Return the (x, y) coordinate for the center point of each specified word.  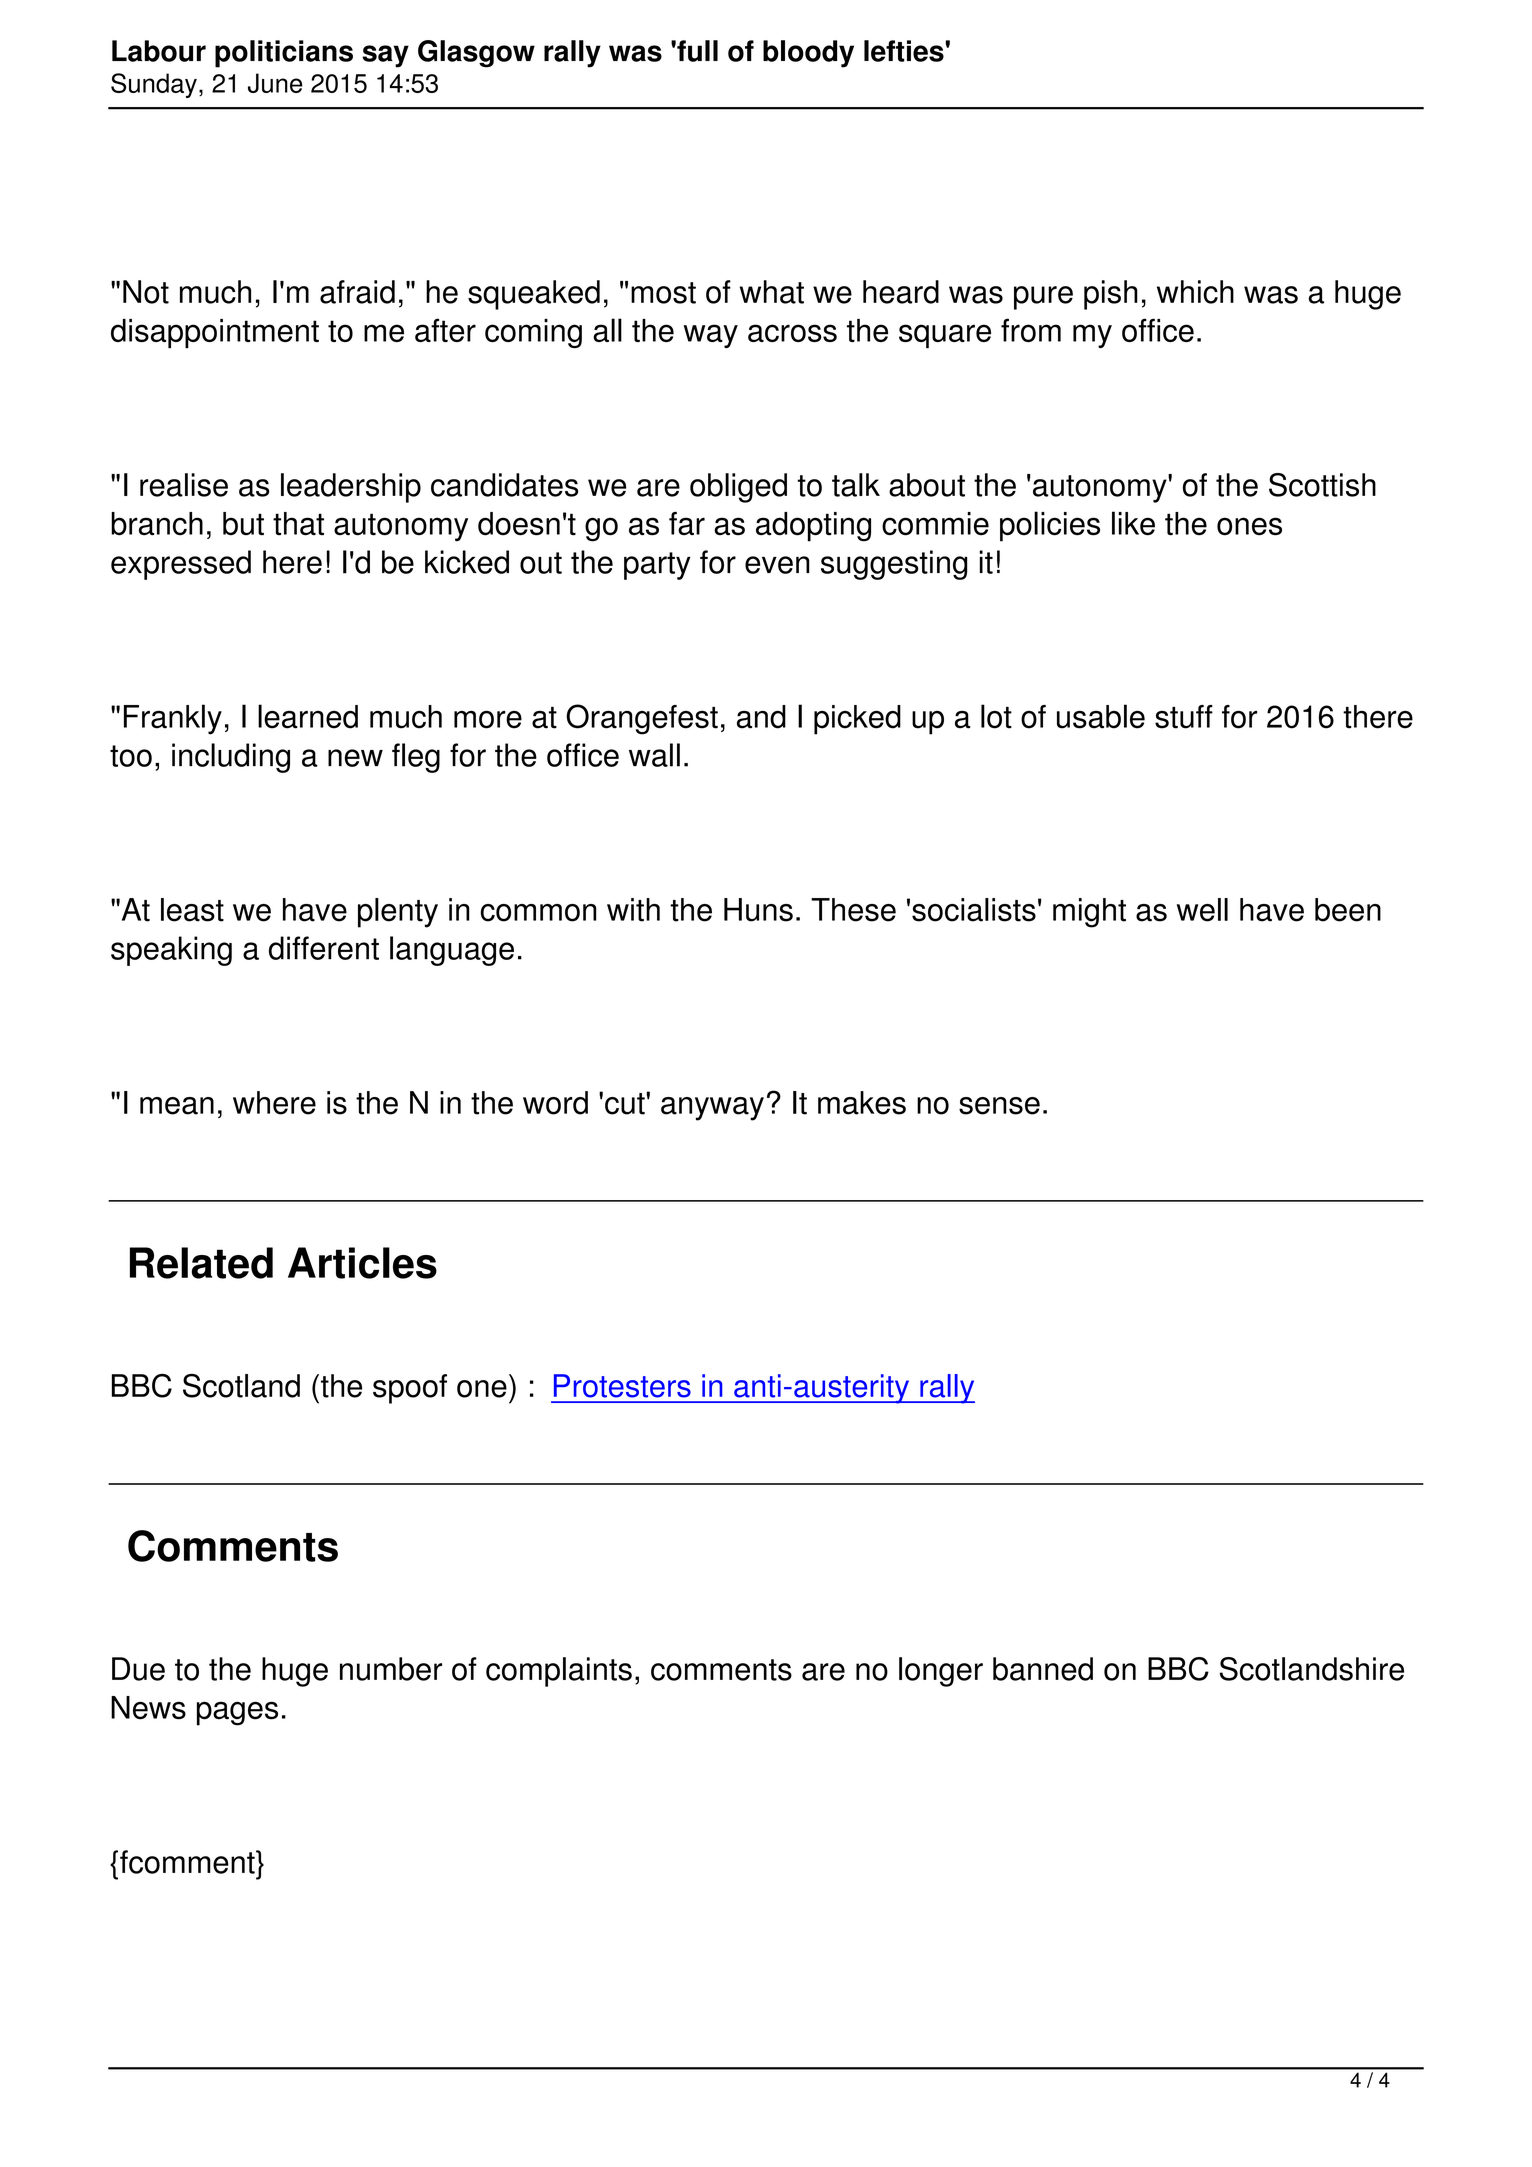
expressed (181, 565)
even (777, 565)
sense (999, 1106)
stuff (1184, 717)
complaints (559, 1672)
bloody (808, 54)
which (1195, 292)
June (275, 83)
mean (177, 1106)
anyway (712, 1109)
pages (237, 1713)
